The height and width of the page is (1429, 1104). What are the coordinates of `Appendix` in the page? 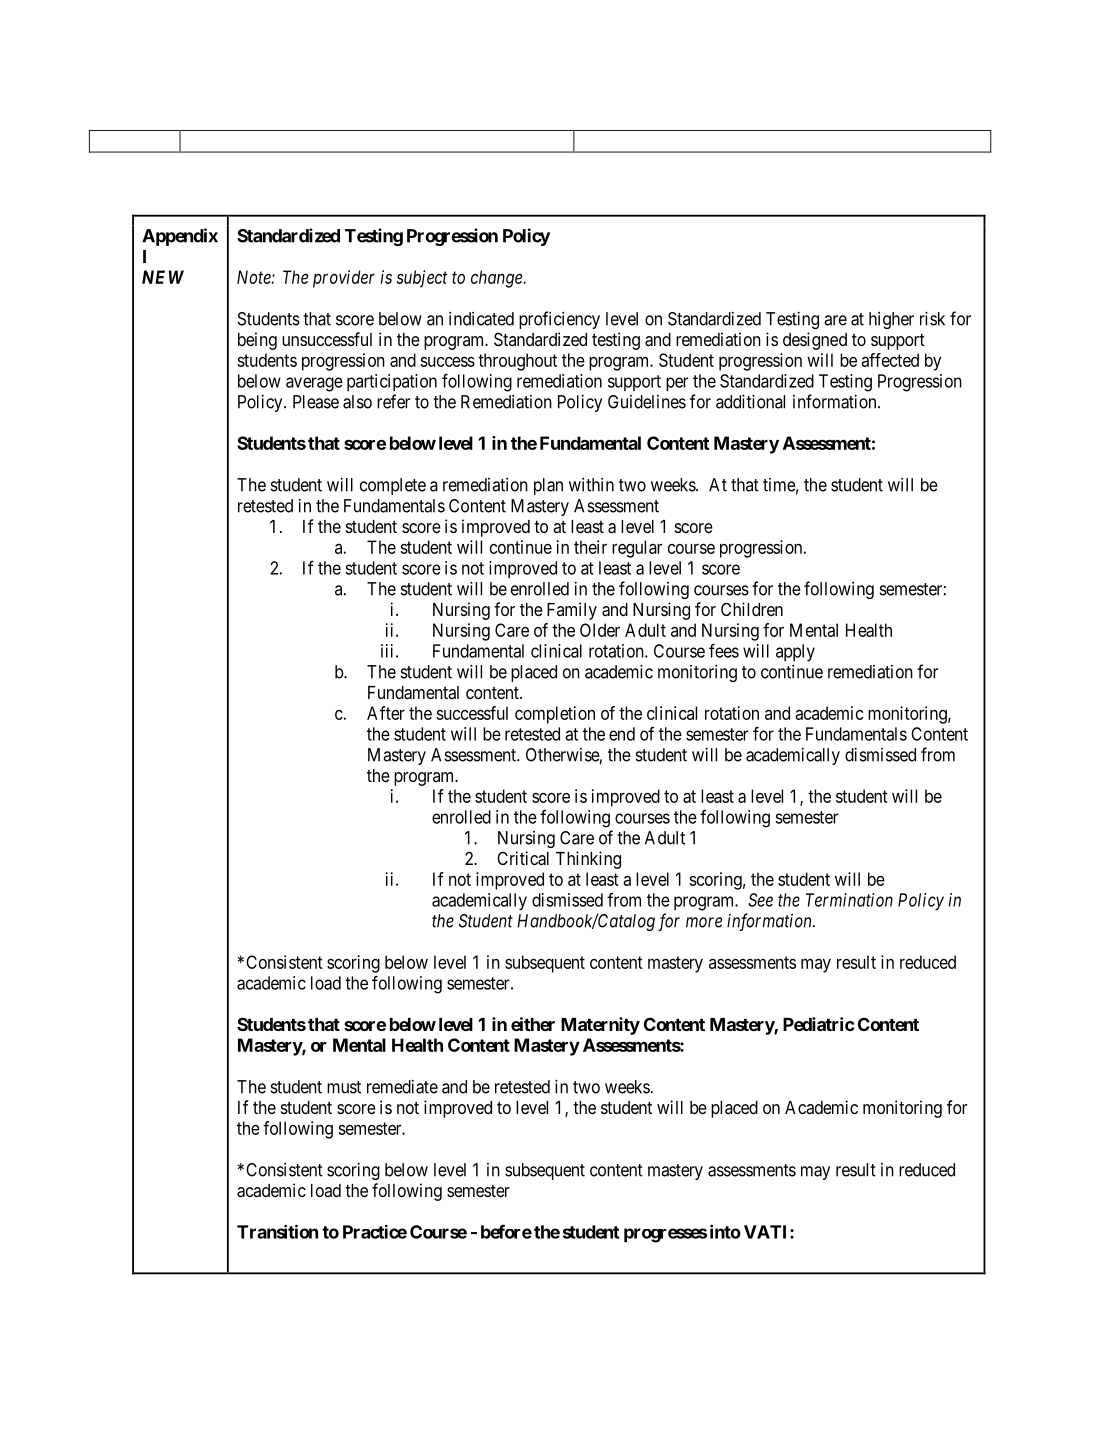 It's located at (180, 237).
